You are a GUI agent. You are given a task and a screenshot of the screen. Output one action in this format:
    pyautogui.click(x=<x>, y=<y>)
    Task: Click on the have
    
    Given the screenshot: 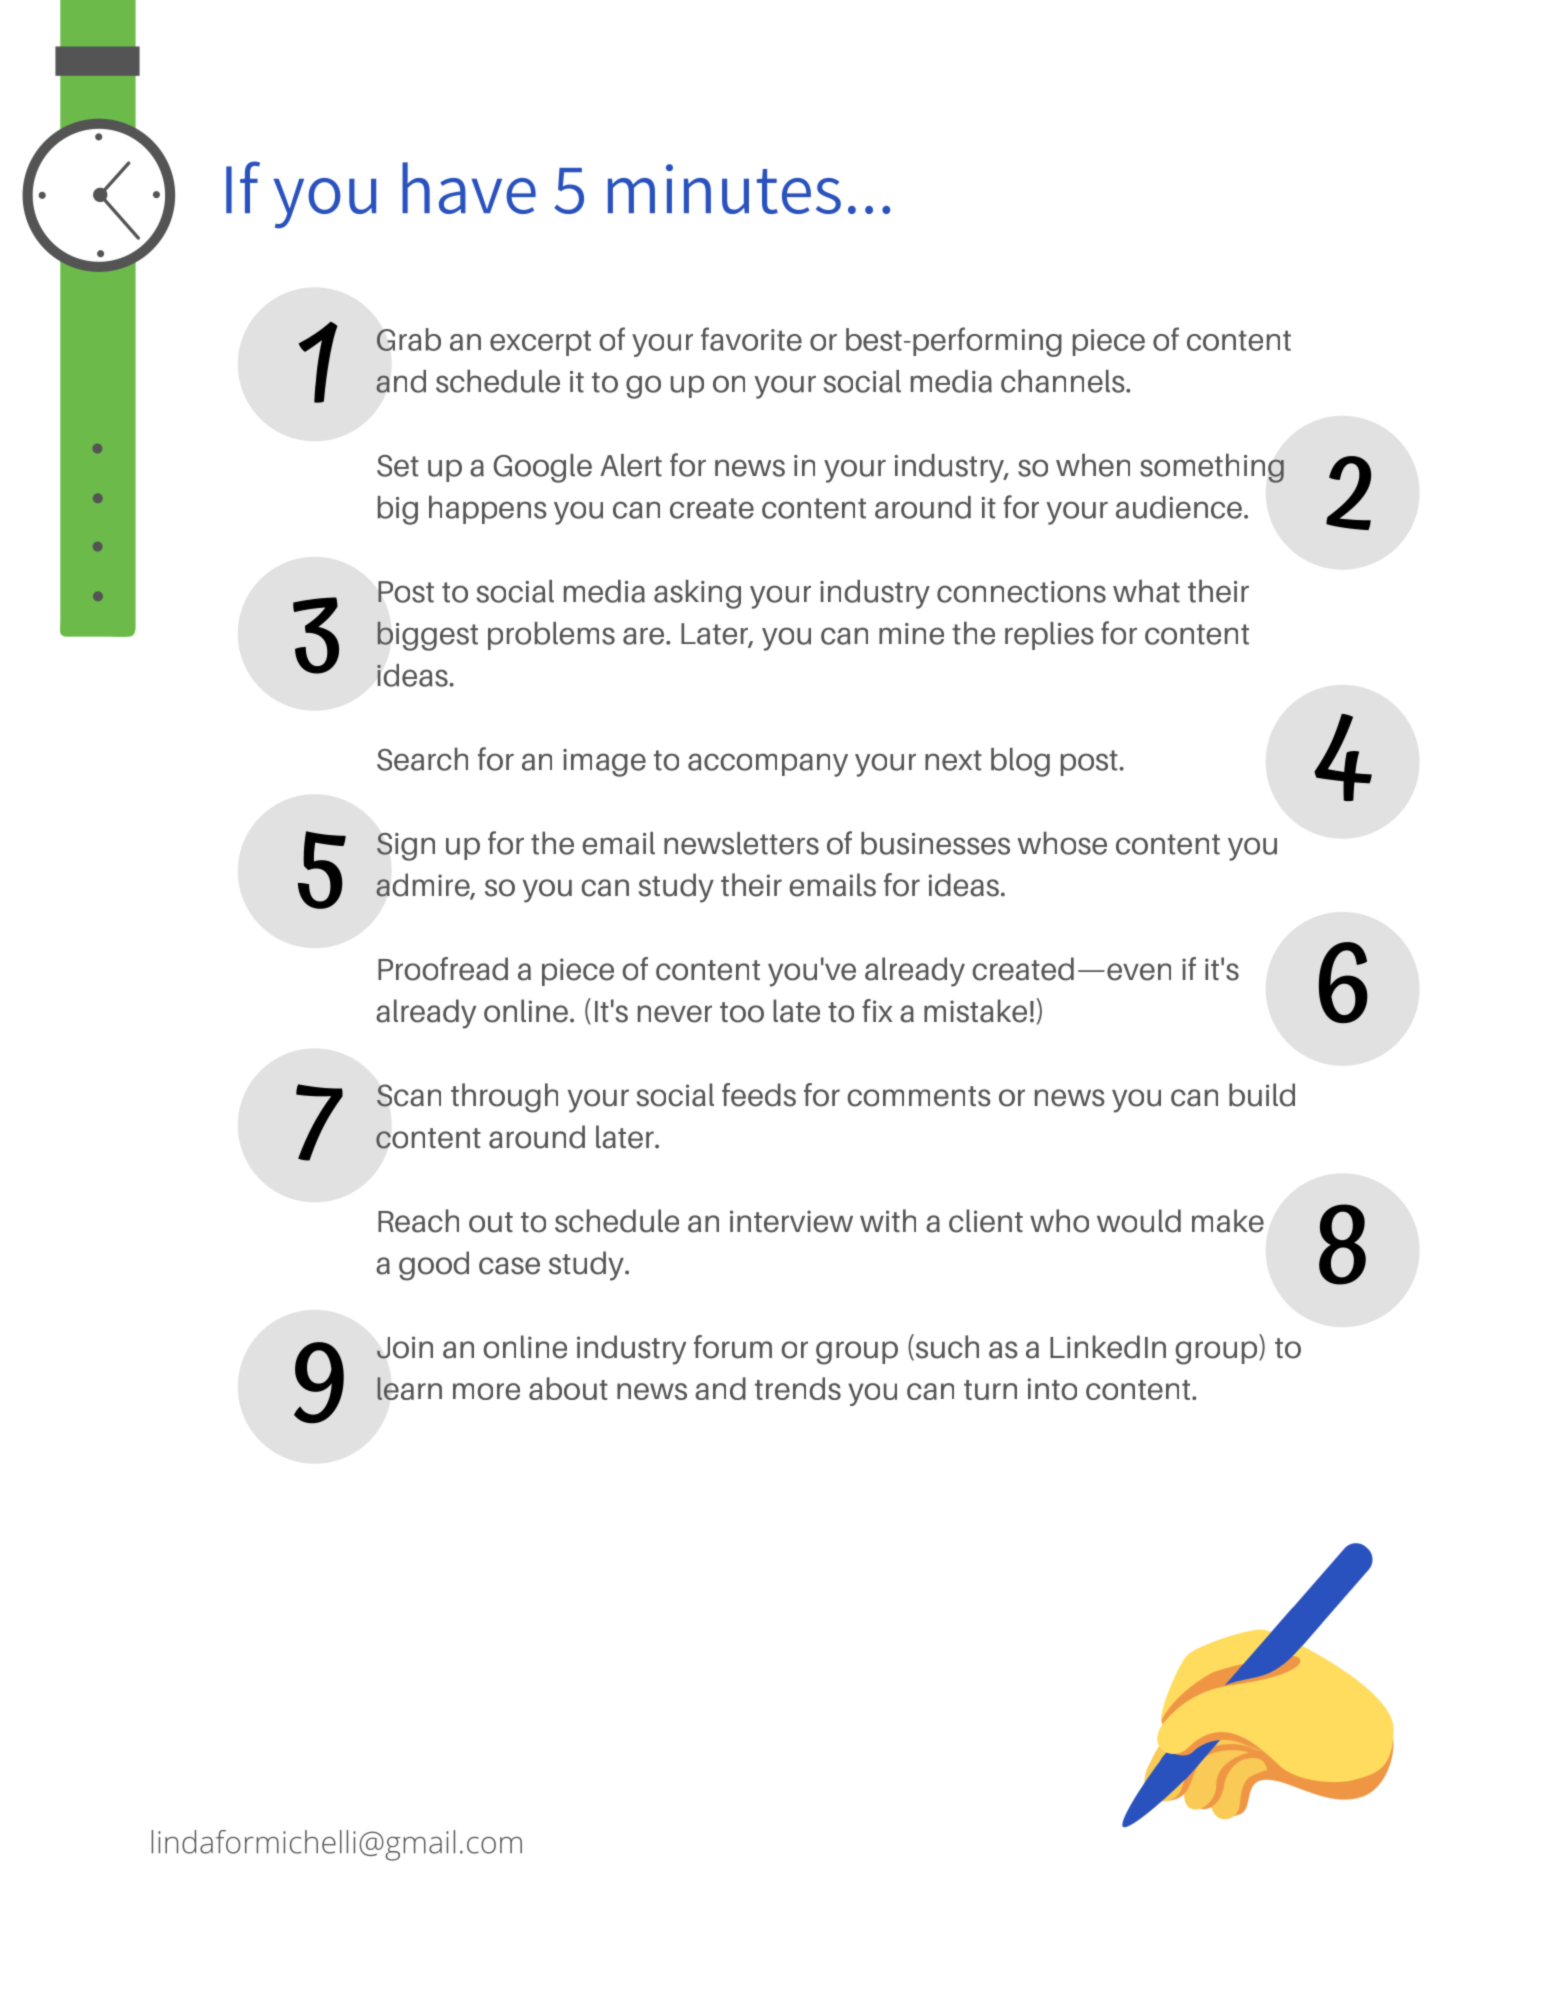 What is the action you would take?
    pyautogui.click(x=469, y=188)
